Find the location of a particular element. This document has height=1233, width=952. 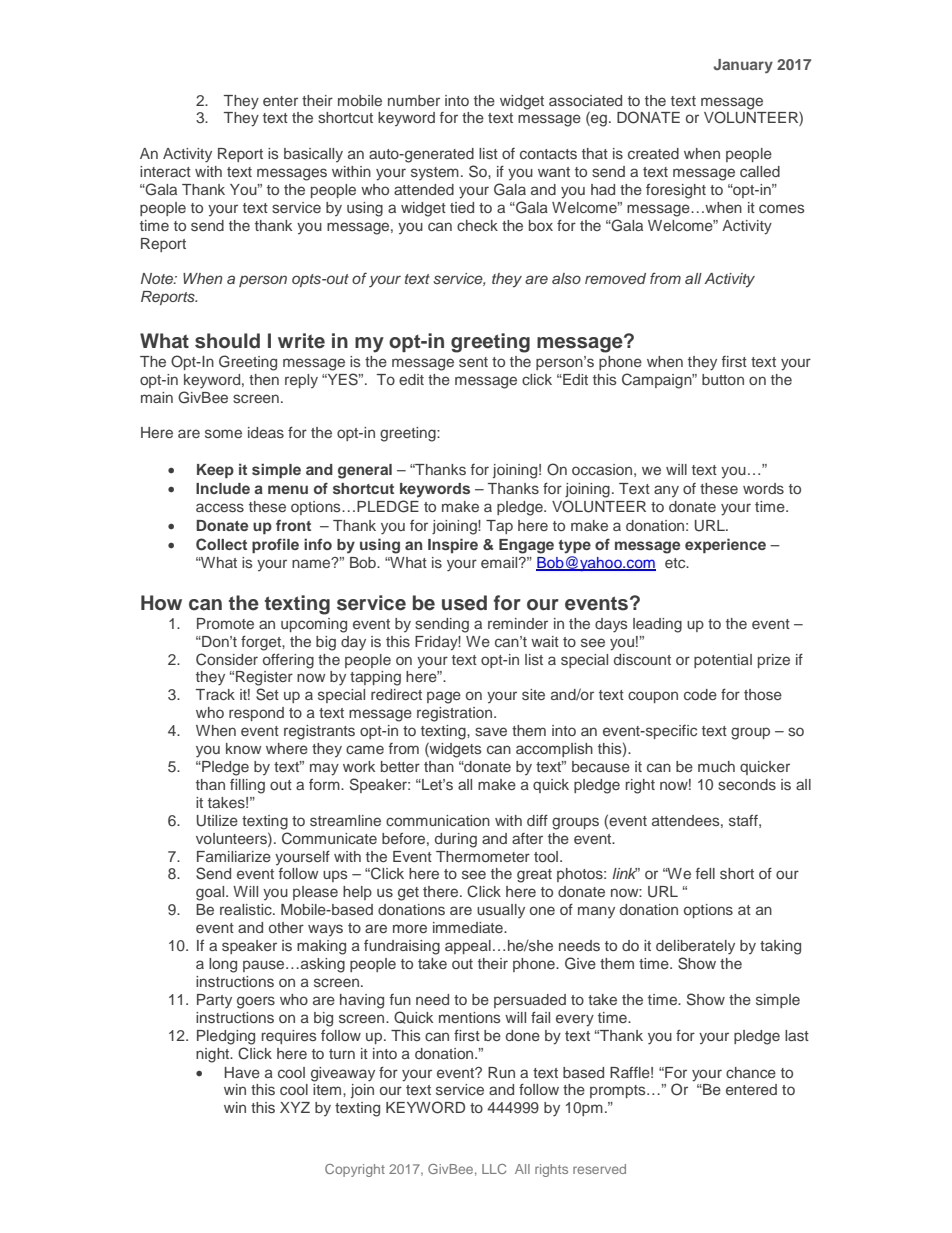

Promote is located at coordinates (225, 623).
